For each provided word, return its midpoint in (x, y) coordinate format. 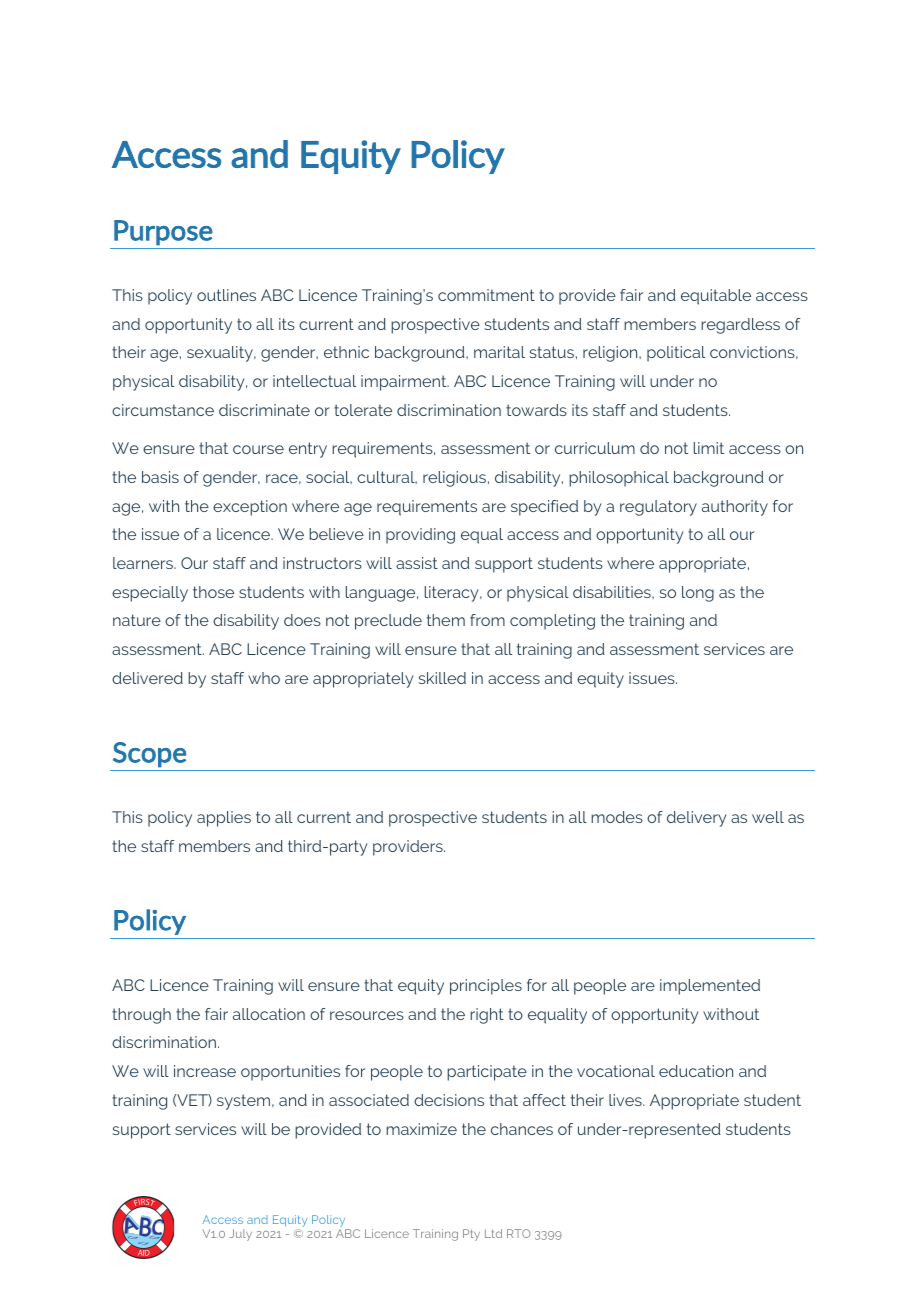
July (240, 1235)
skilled (442, 678)
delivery (697, 819)
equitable (716, 297)
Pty (471, 1235)
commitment (486, 295)
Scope (150, 755)
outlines (226, 295)
